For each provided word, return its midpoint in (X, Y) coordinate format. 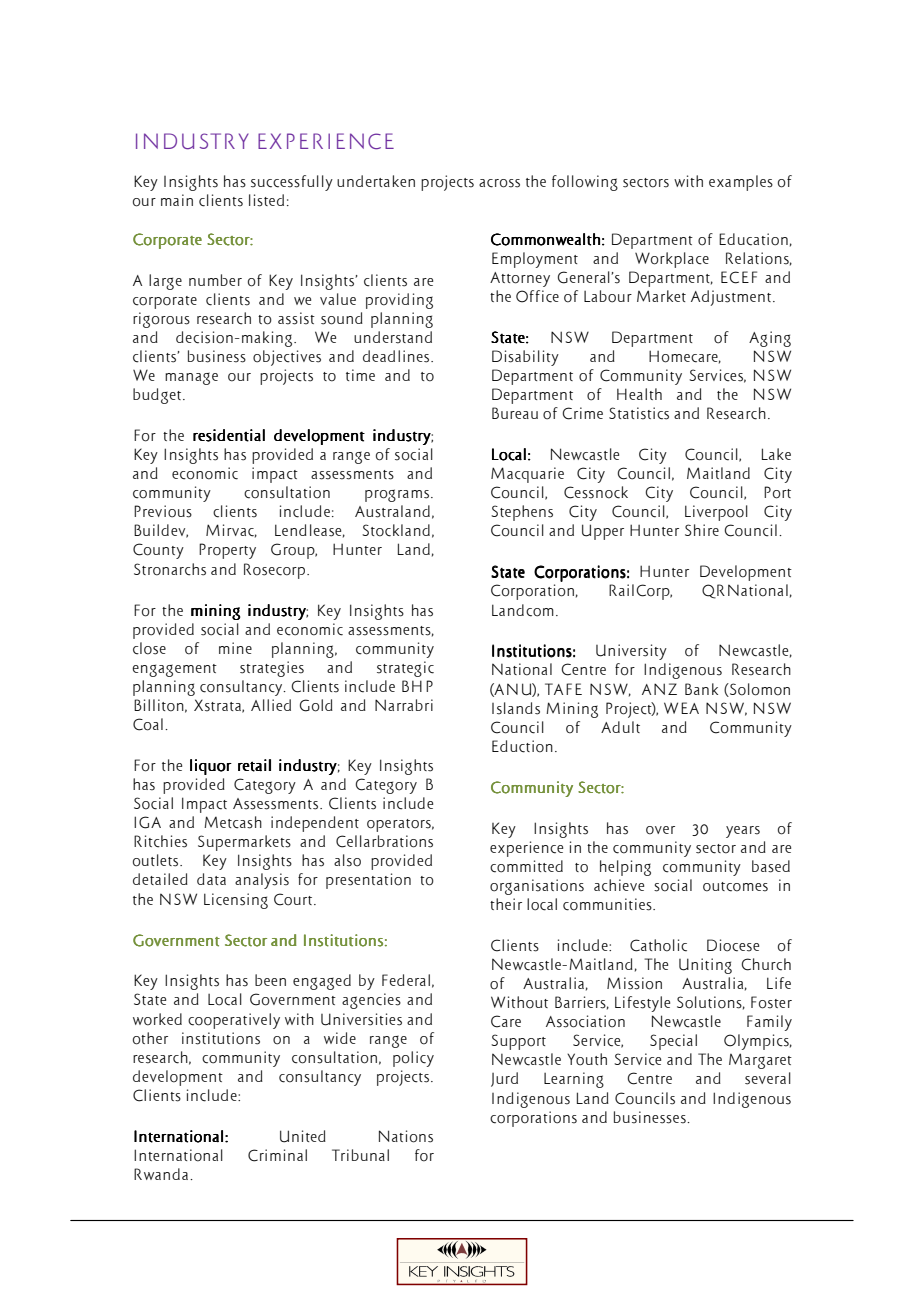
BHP (417, 686)
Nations (406, 1136)
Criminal (277, 1155)
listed (266, 200)
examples (741, 183)
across (499, 183)
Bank (701, 689)
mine (235, 648)
